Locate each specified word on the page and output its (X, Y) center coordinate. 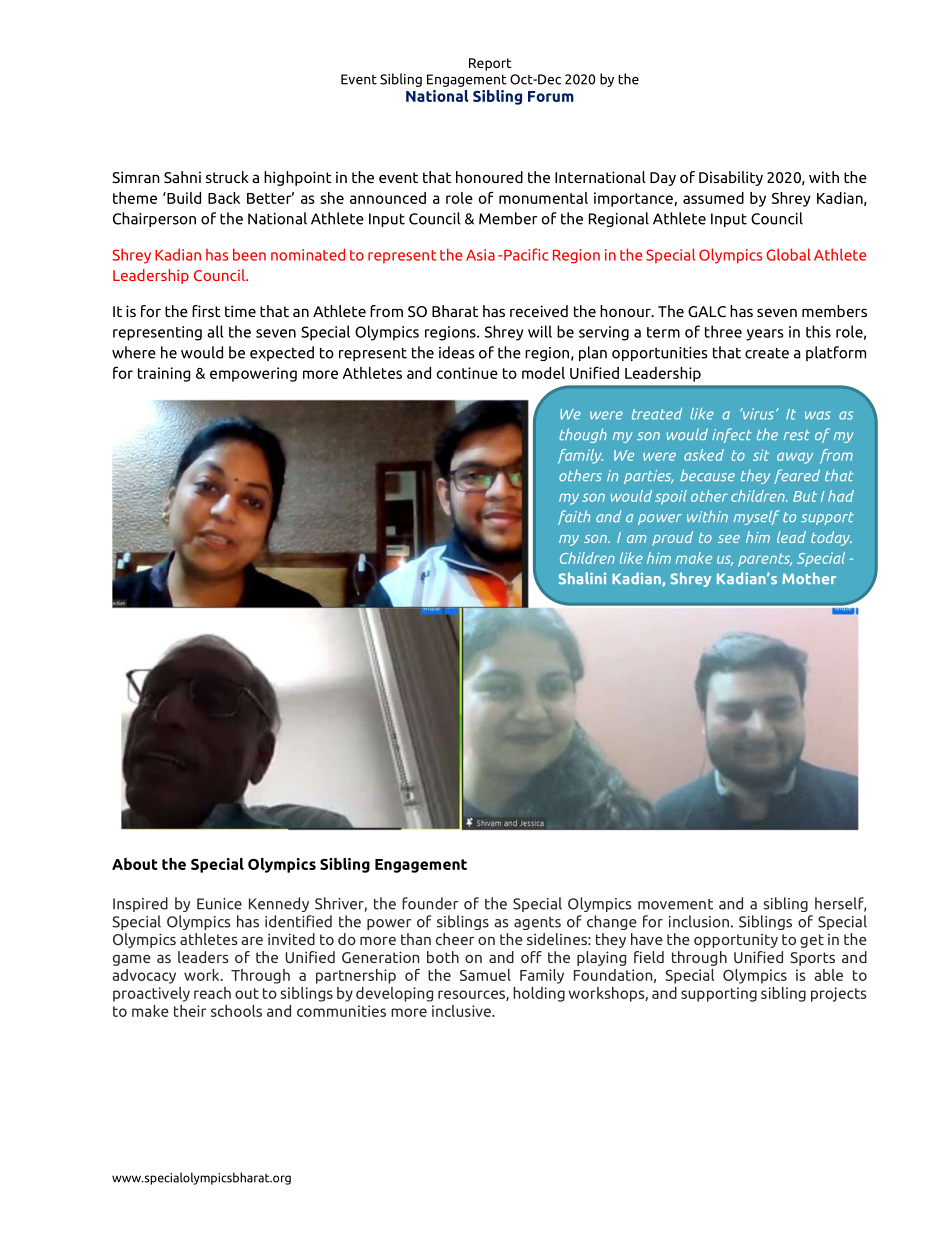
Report (490, 64)
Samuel (485, 975)
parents (765, 560)
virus (758, 414)
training (164, 374)
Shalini (582, 578)
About (135, 864)
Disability (731, 178)
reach (212, 993)
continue (467, 373)
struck (227, 177)
